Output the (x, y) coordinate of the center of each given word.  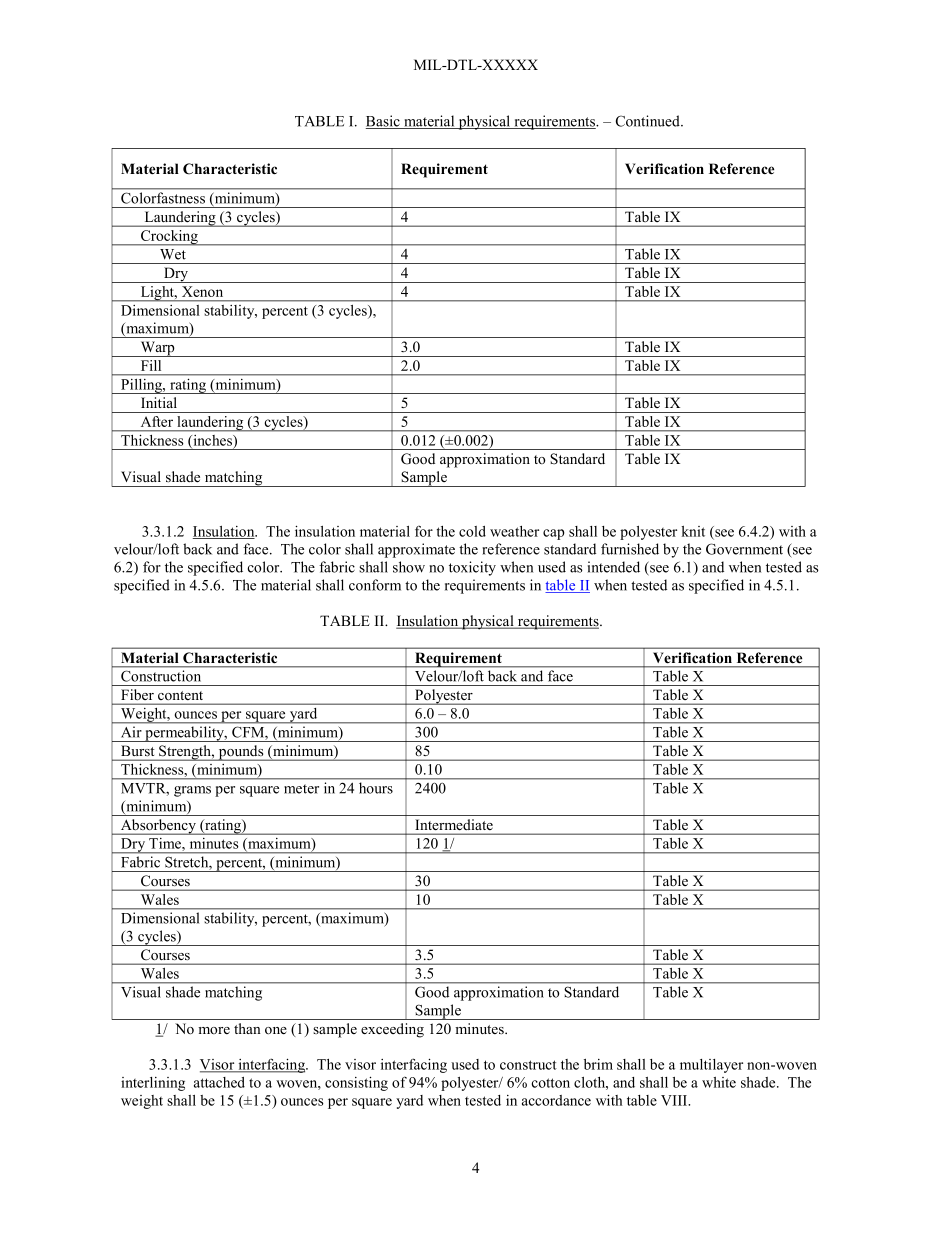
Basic (384, 122)
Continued (649, 121)
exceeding (392, 1030)
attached (219, 1082)
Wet (173, 254)
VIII (675, 1100)
